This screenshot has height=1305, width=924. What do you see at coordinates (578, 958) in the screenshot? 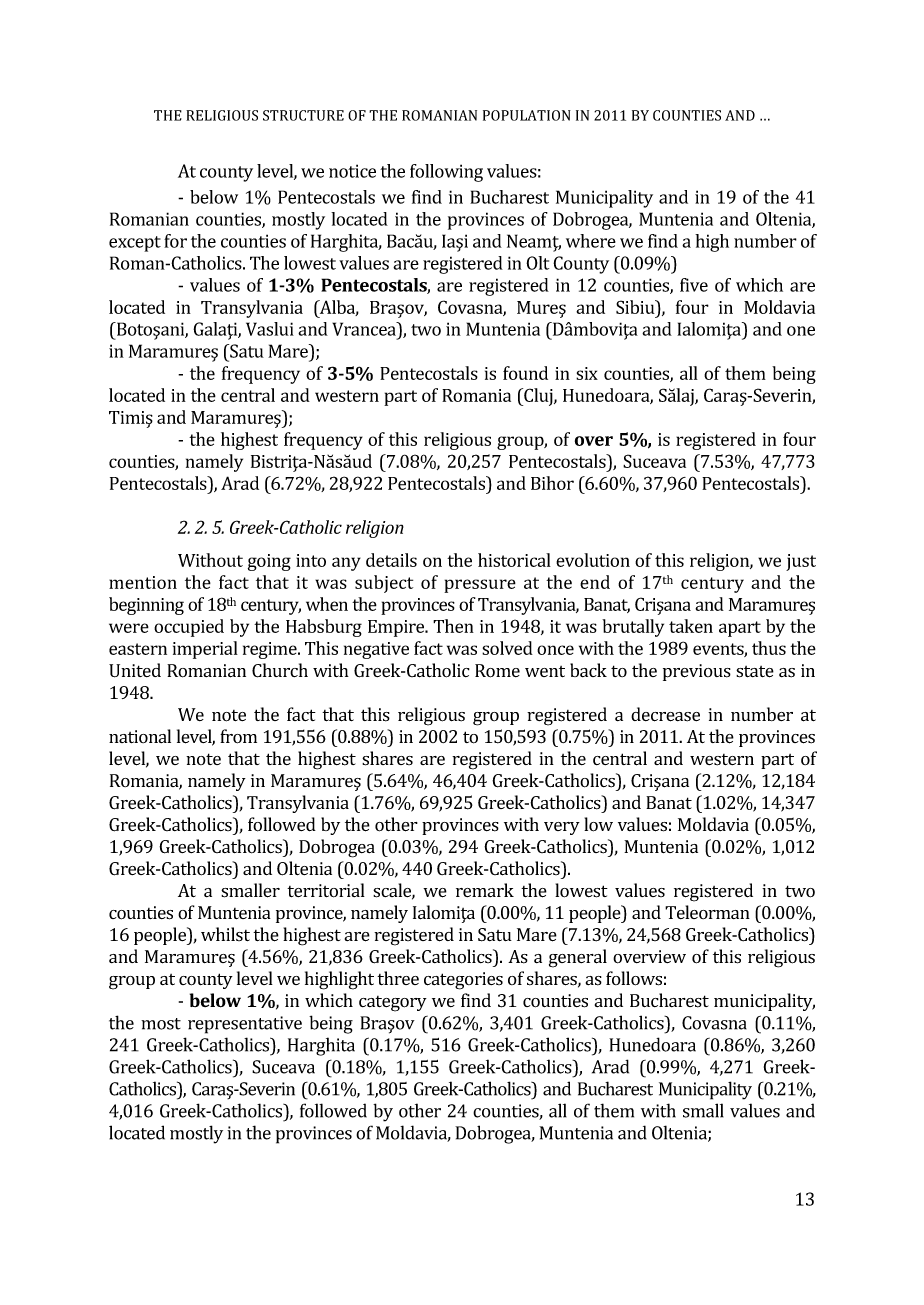
I see `general` at bounding box center [578, 958].
